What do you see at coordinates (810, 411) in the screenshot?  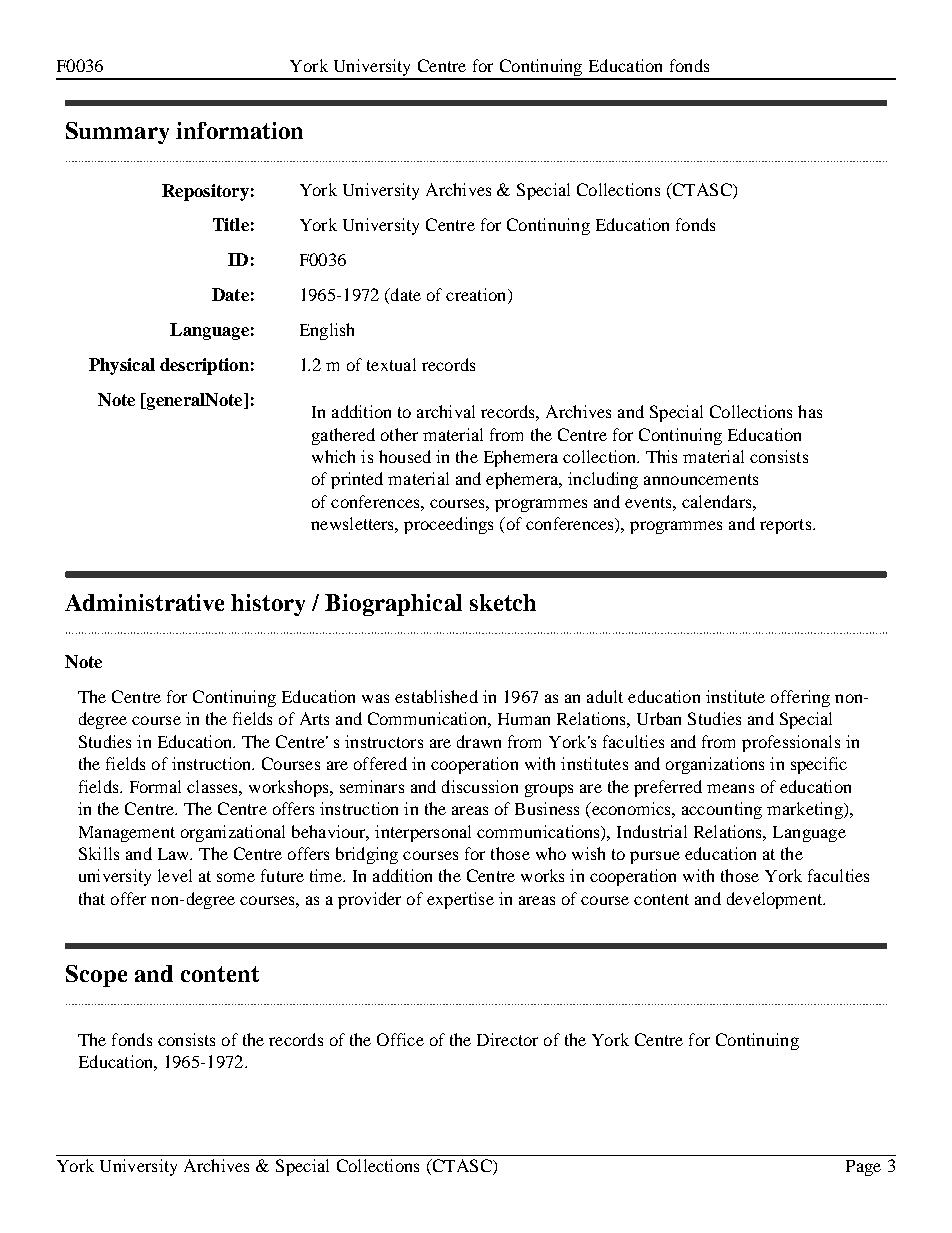 I see `has` at bounding box center [810, 411].
